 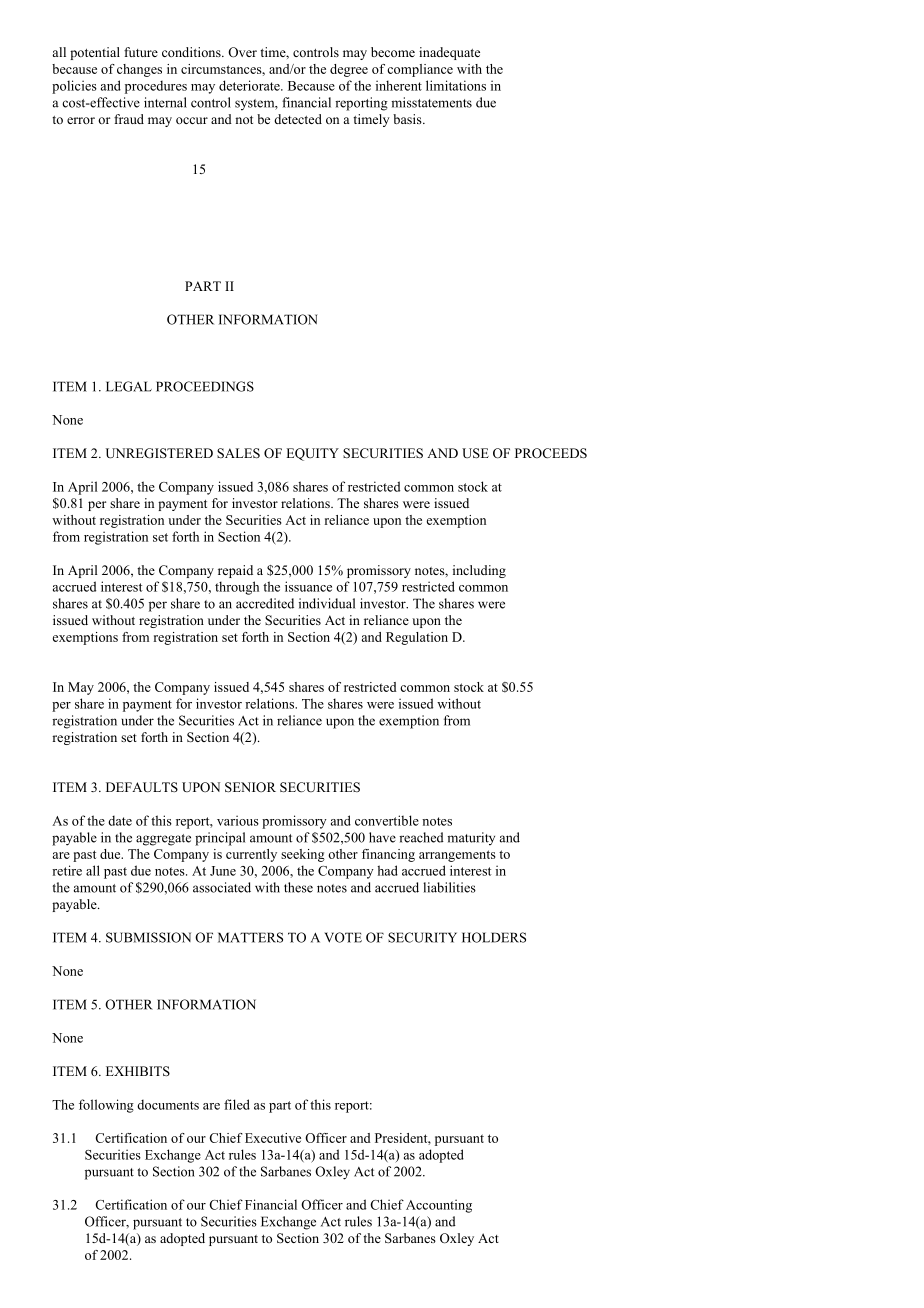 What do you see at coordinates (106, 1106) in the screenshot?
I see `following` at bounding box center [106, 1106].
